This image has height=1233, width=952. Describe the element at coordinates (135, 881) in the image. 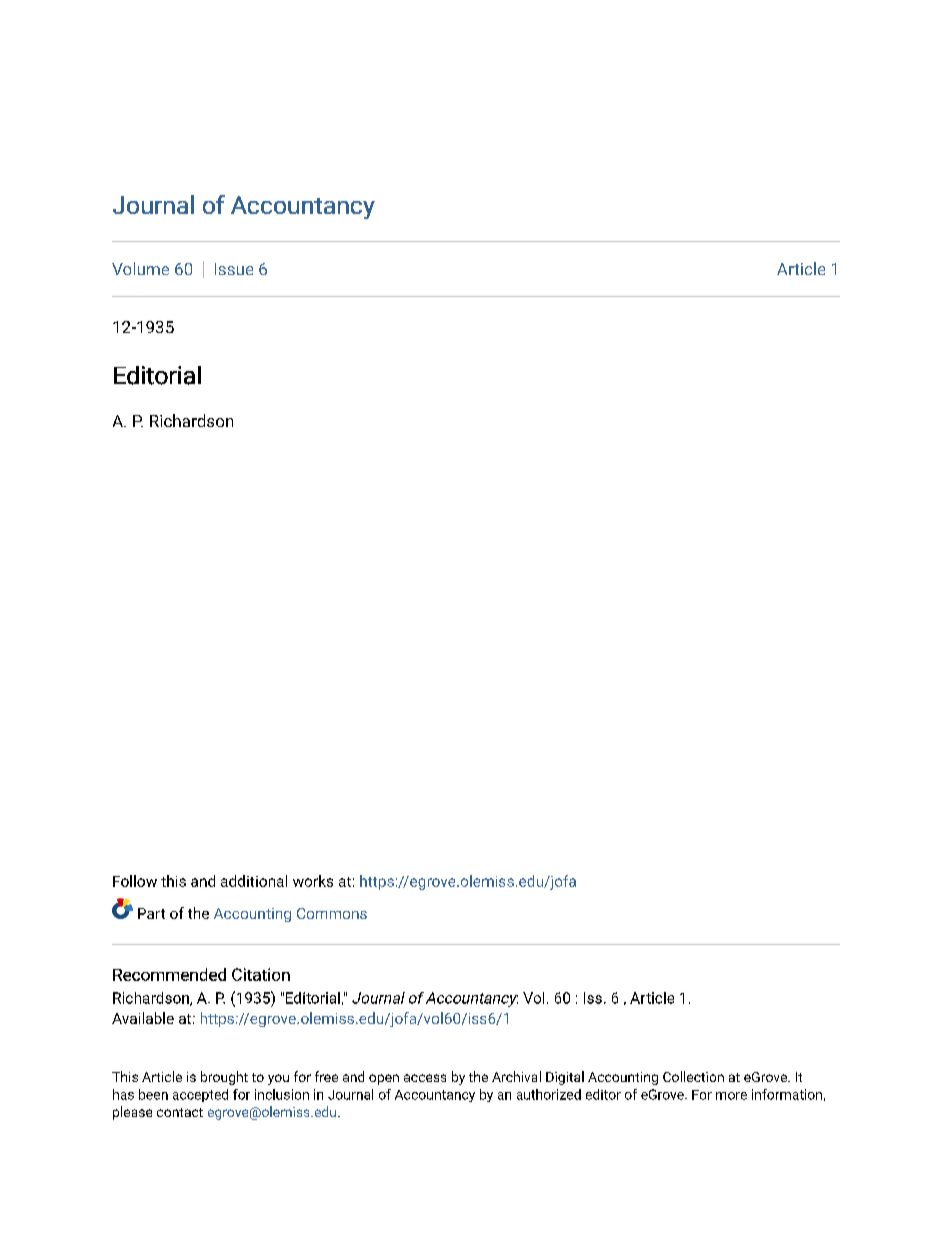

I see `Follow` at that location.
